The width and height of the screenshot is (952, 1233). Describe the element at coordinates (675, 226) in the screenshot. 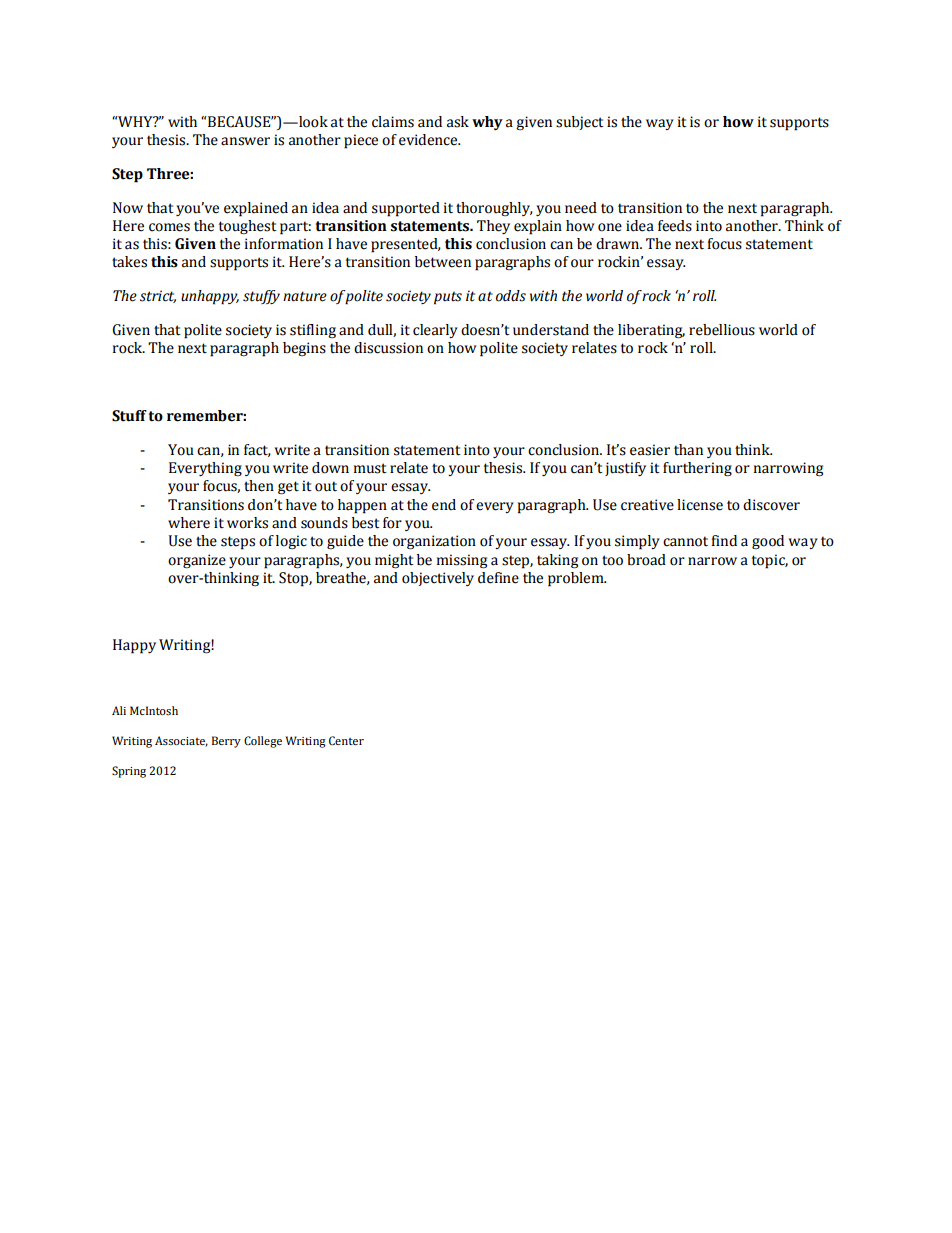

I see `feeds` at that location.
